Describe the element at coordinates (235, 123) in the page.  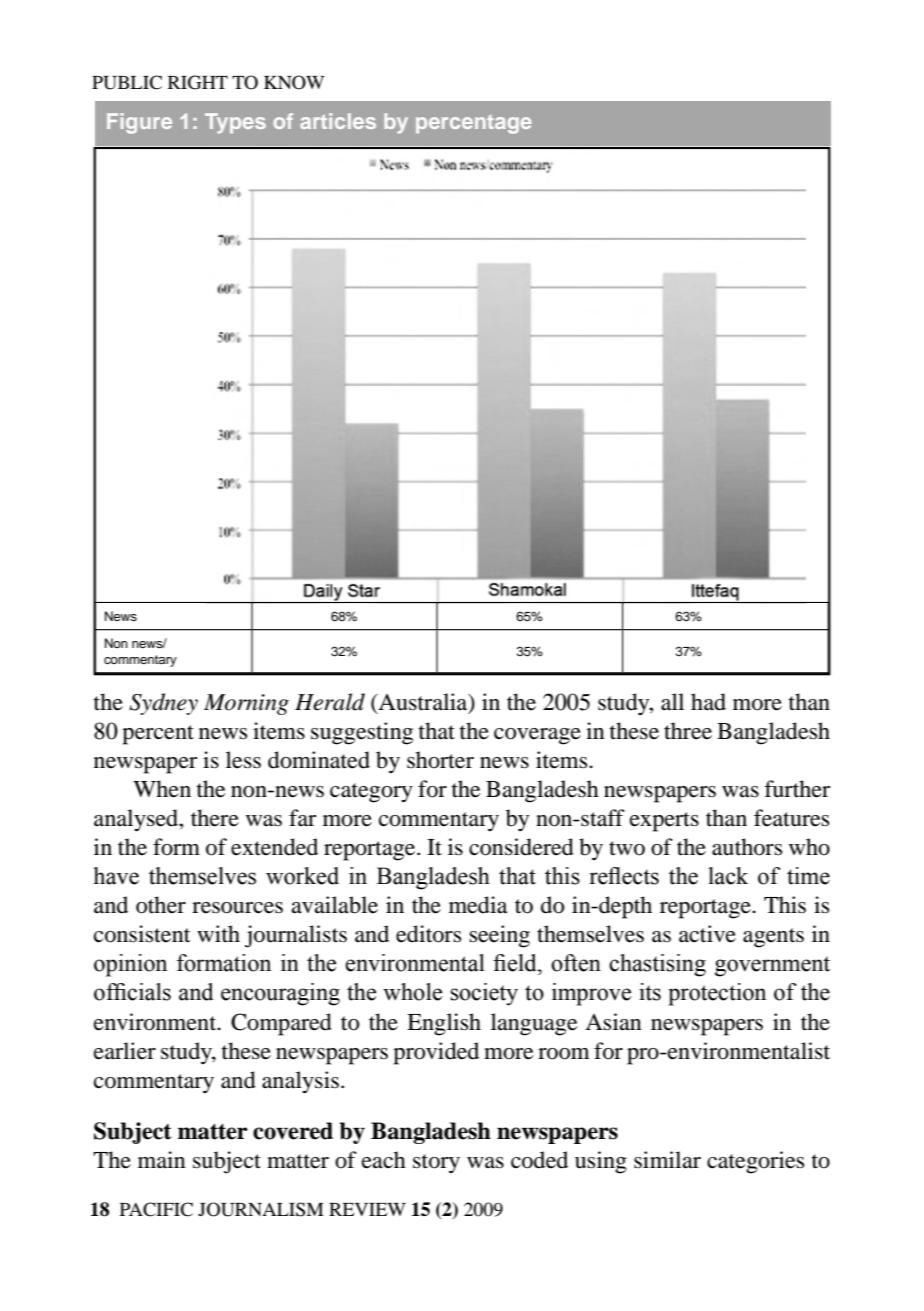
I see `Types` at that location.
